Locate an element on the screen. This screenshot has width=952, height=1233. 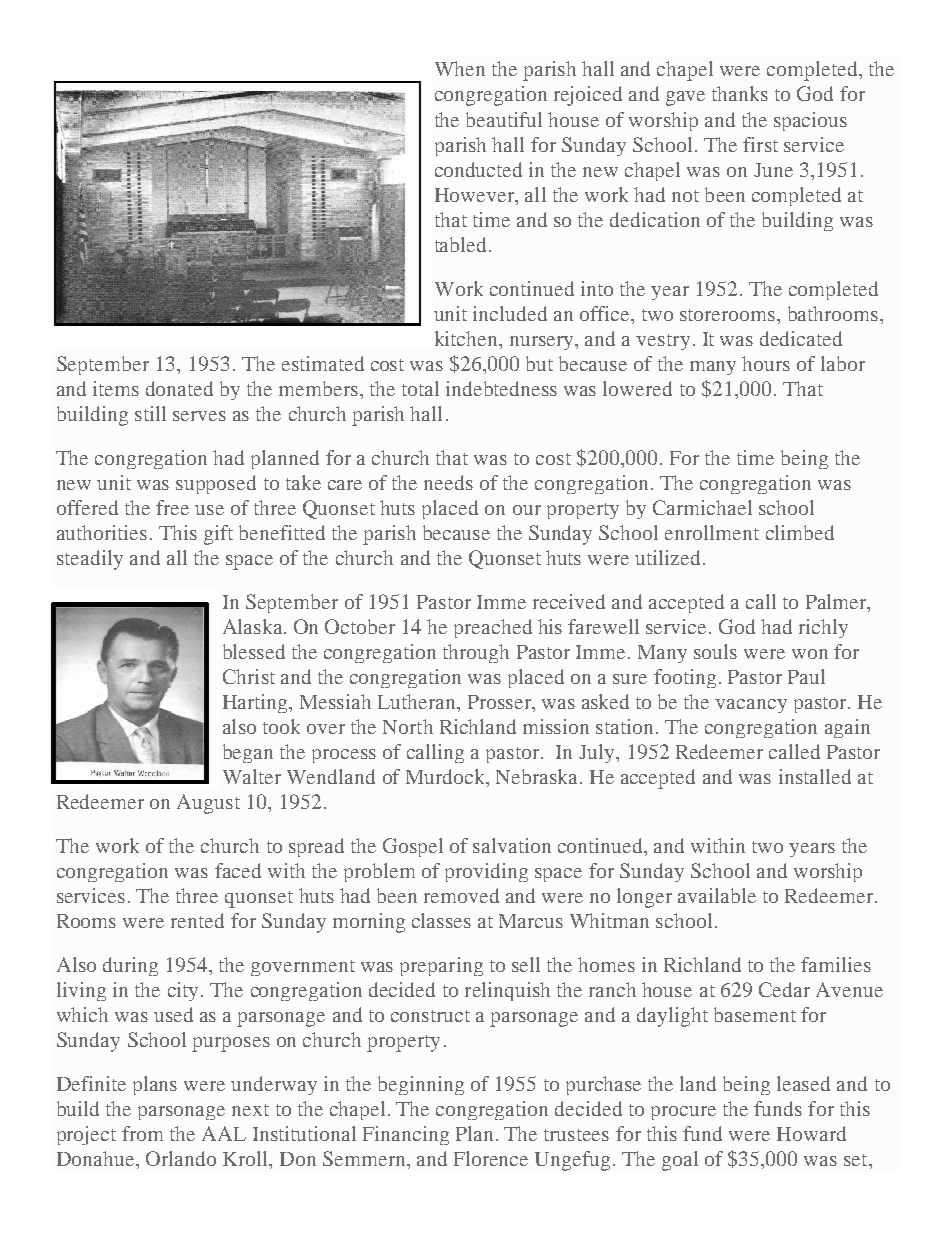
Lutheran is located at coordinates (418, 701).
